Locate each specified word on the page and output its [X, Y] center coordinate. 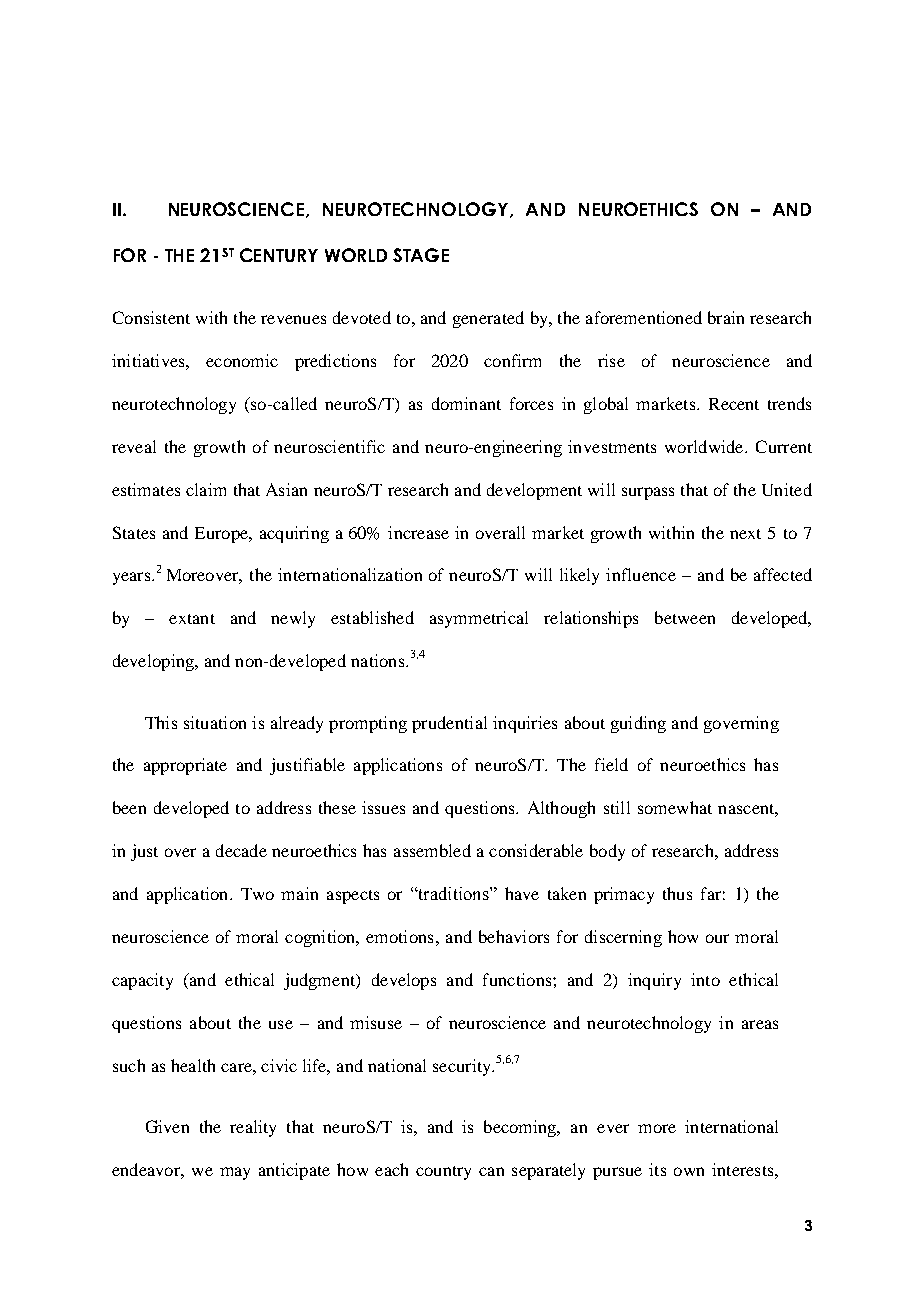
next [745, 534]
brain [726, 317]
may [235, 1173]
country [443, 1173]
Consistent [151, 317]
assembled [432, 850]
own [689, 1171]
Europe [222, 535]
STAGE [421, 255]
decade [241, 850]
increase [418, 532]
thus [677, 893]
